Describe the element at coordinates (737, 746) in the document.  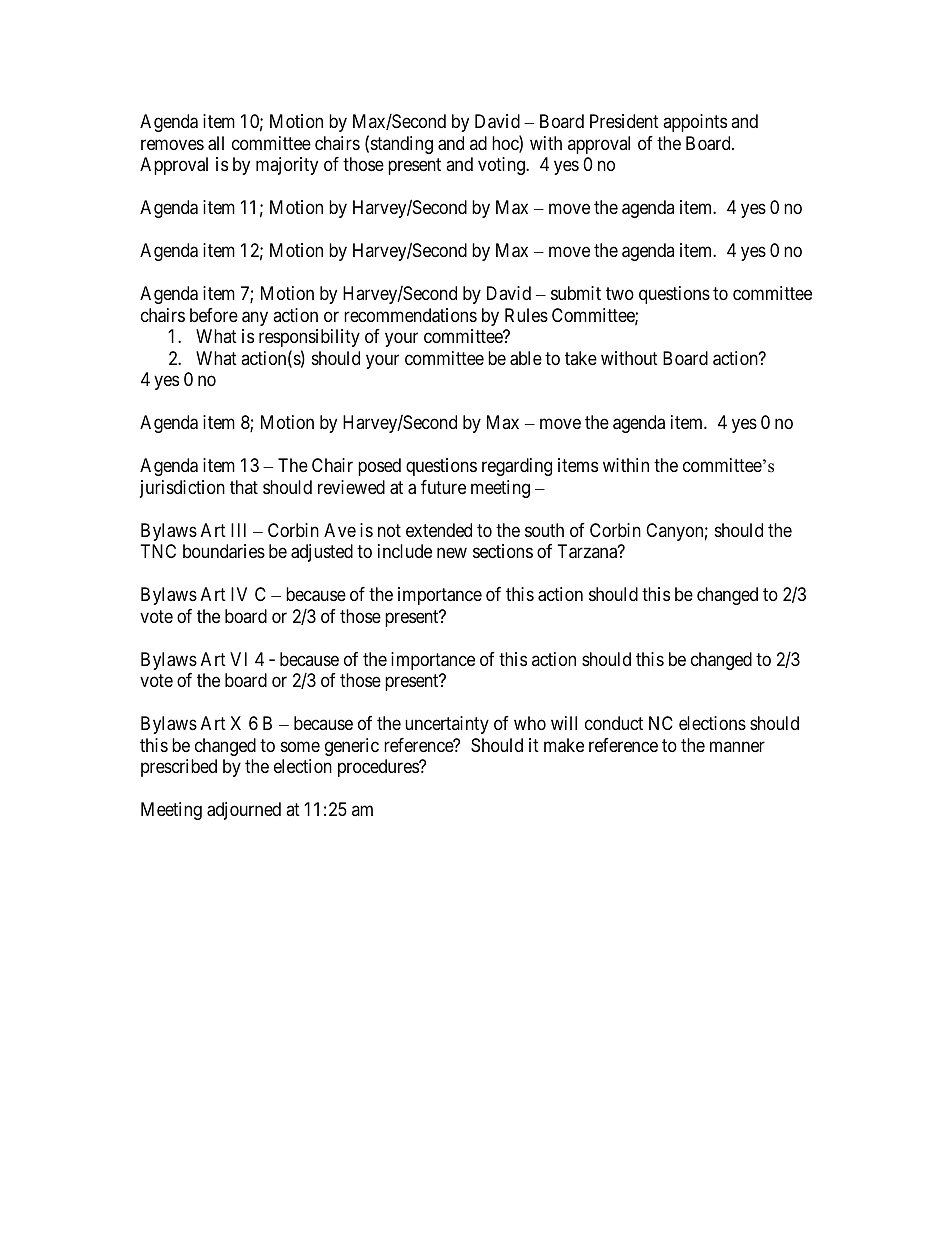
I see `manner` at that location.
